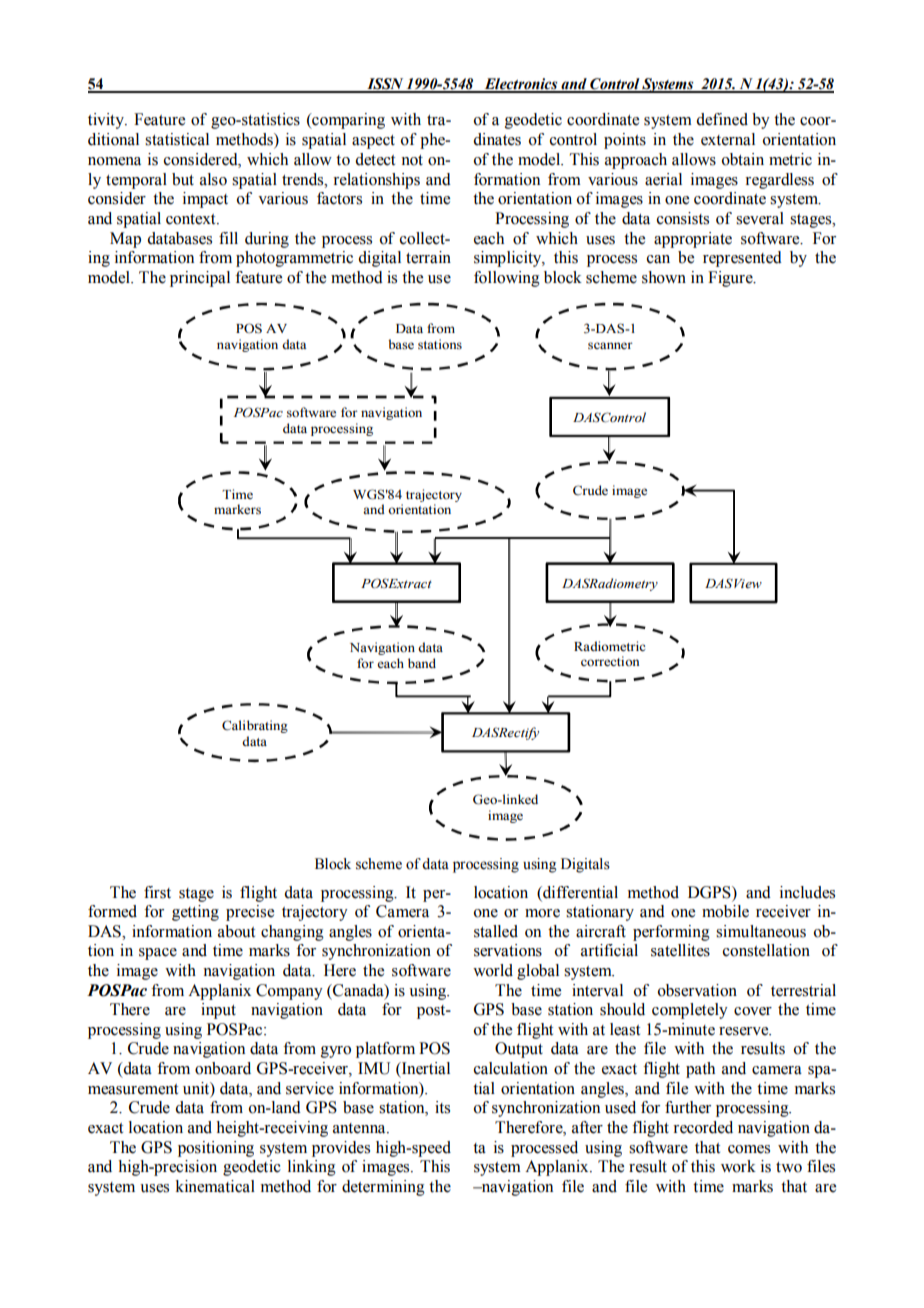 This image has height=1308, width=924. I want to click on Electronics, so click(521, 85).
